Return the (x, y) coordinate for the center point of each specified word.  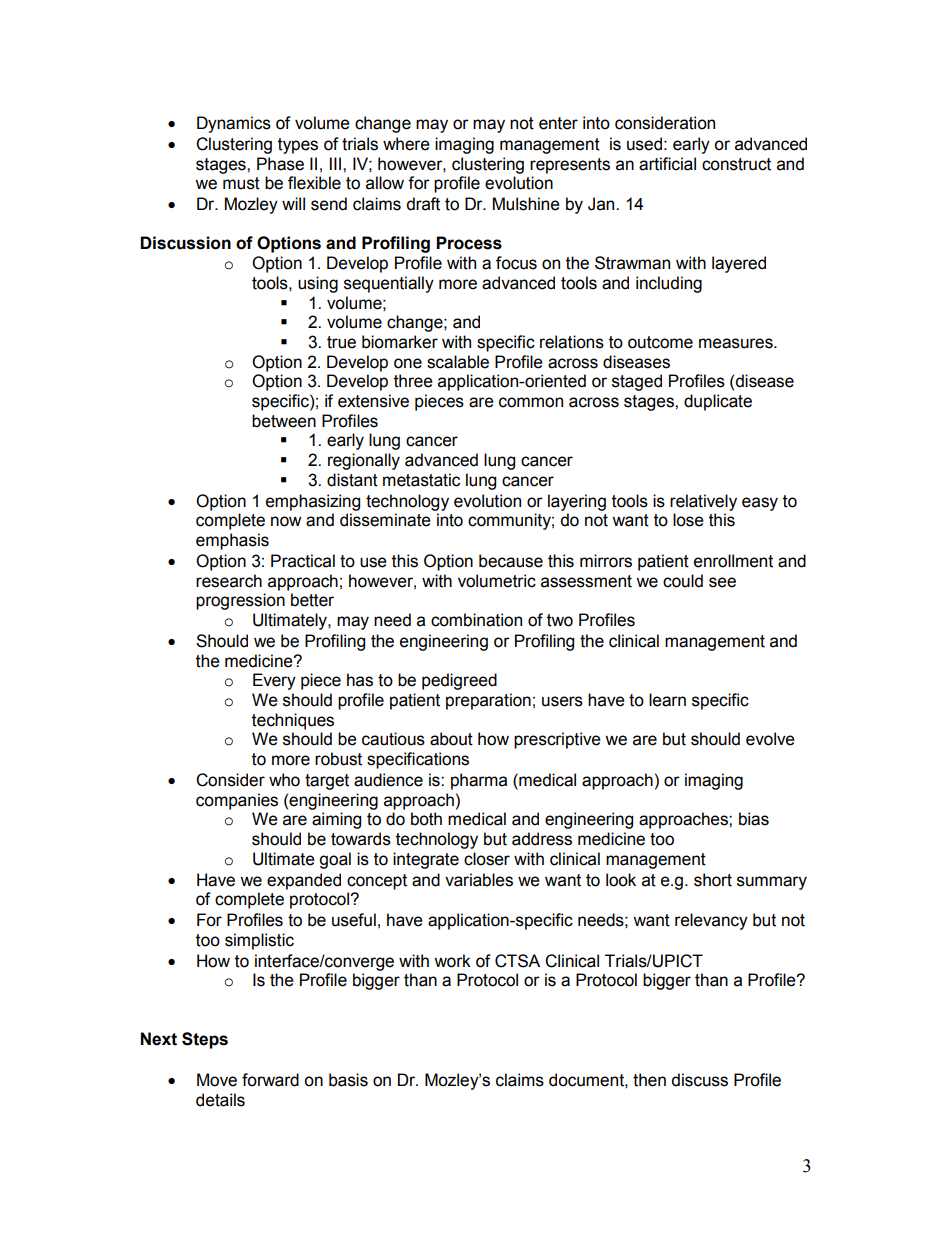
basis (348, 1080)
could (683, 581)
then (649, 1080)
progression (240, 601)
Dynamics (234, 124)
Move (217, 1080)
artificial (667, 164)
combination (476, 620)
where (406, 144)
